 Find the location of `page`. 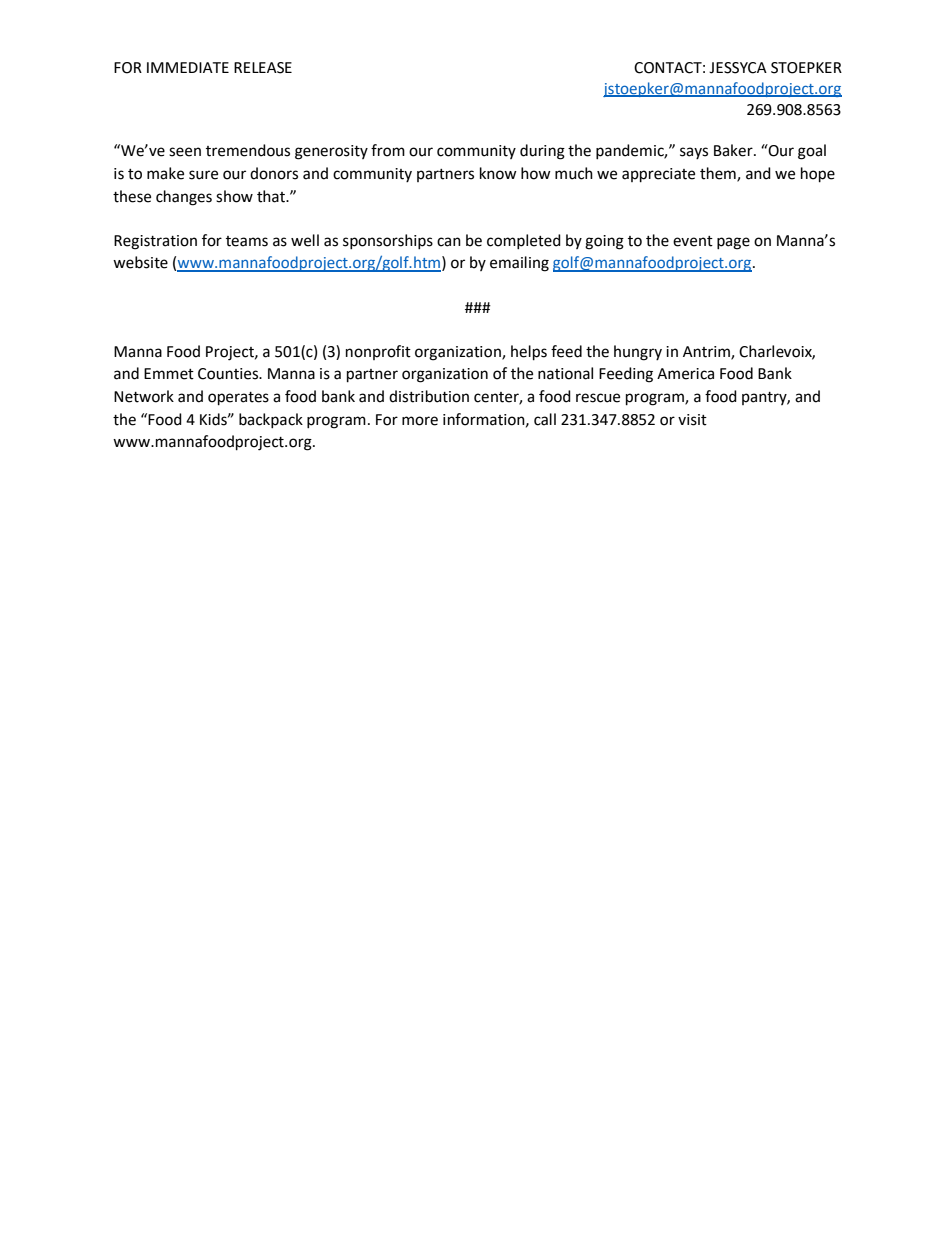

page is located at coordinates (733, 243).
